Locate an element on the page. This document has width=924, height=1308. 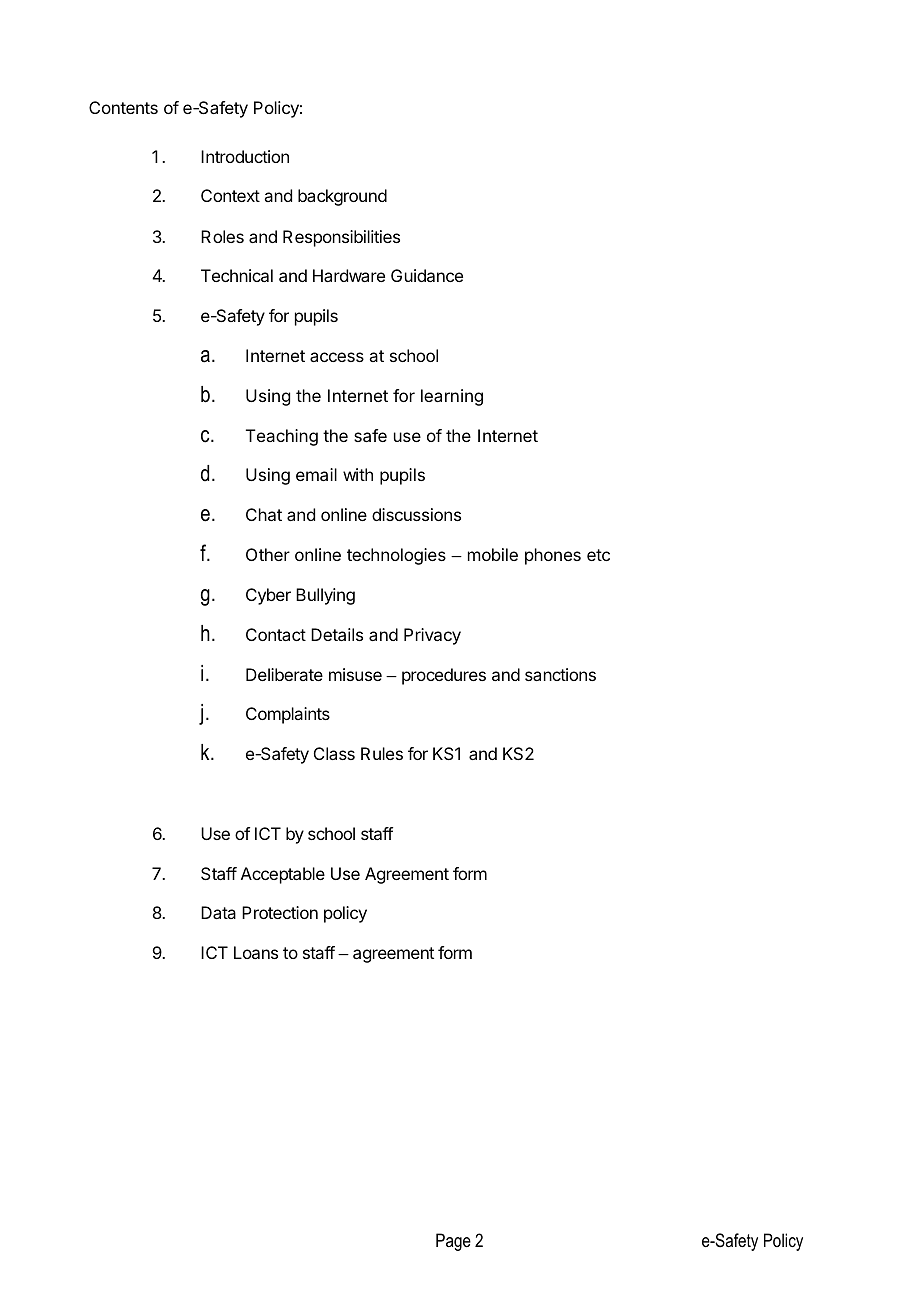
Protection is located at coordinates (280, 912).
